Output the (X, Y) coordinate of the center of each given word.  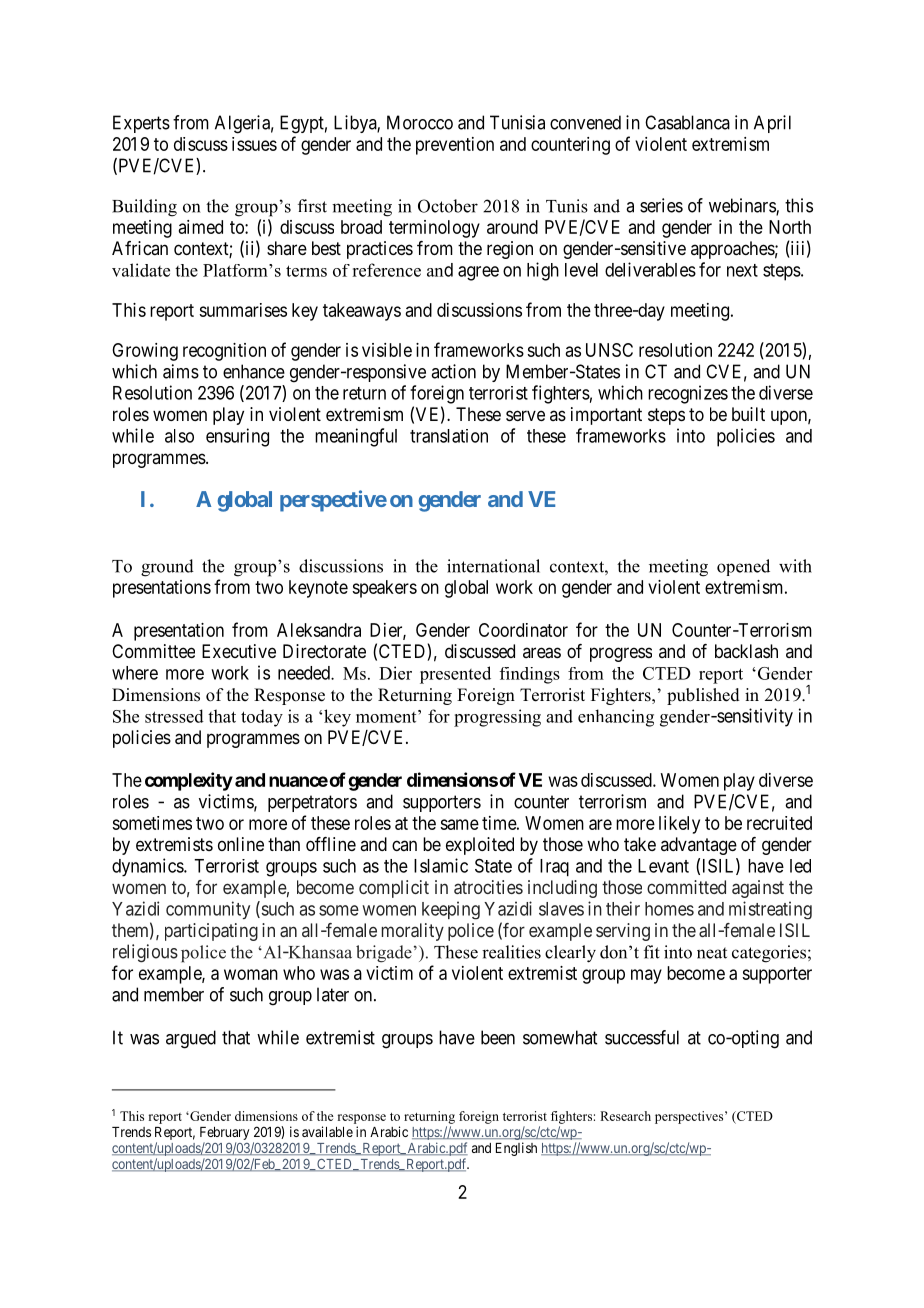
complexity (189, 781)
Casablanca (687, 122)
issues (254, 144)
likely (679, 825)
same (459, 824)
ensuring (237, 437)
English (516, 1149)
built (748, 414)
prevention (455, 146)
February (224, 1133)
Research (625, 1116)
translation (449, 436)
